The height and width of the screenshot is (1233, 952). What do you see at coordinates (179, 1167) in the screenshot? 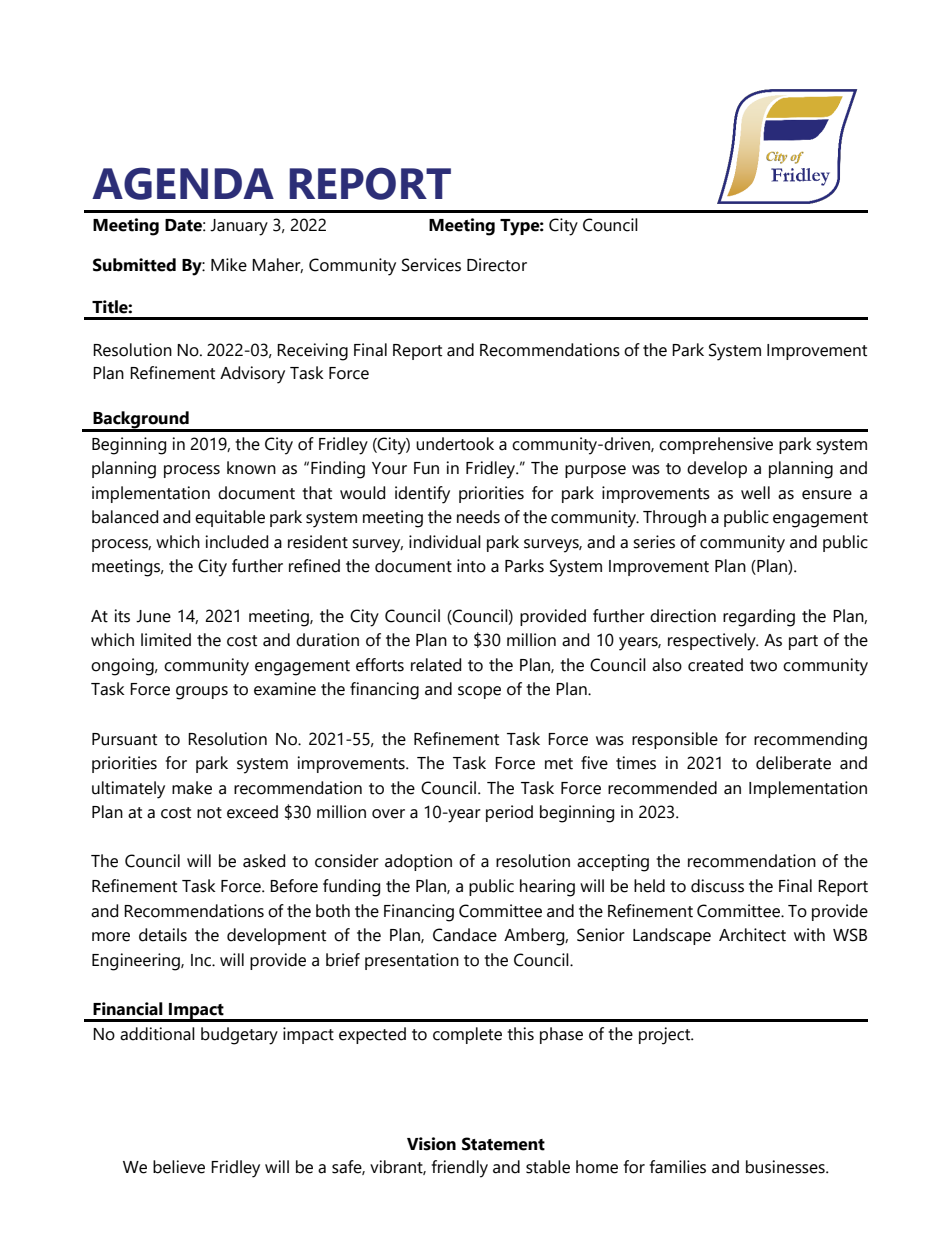
I see `believe` at bounding box center [179, 1167].
